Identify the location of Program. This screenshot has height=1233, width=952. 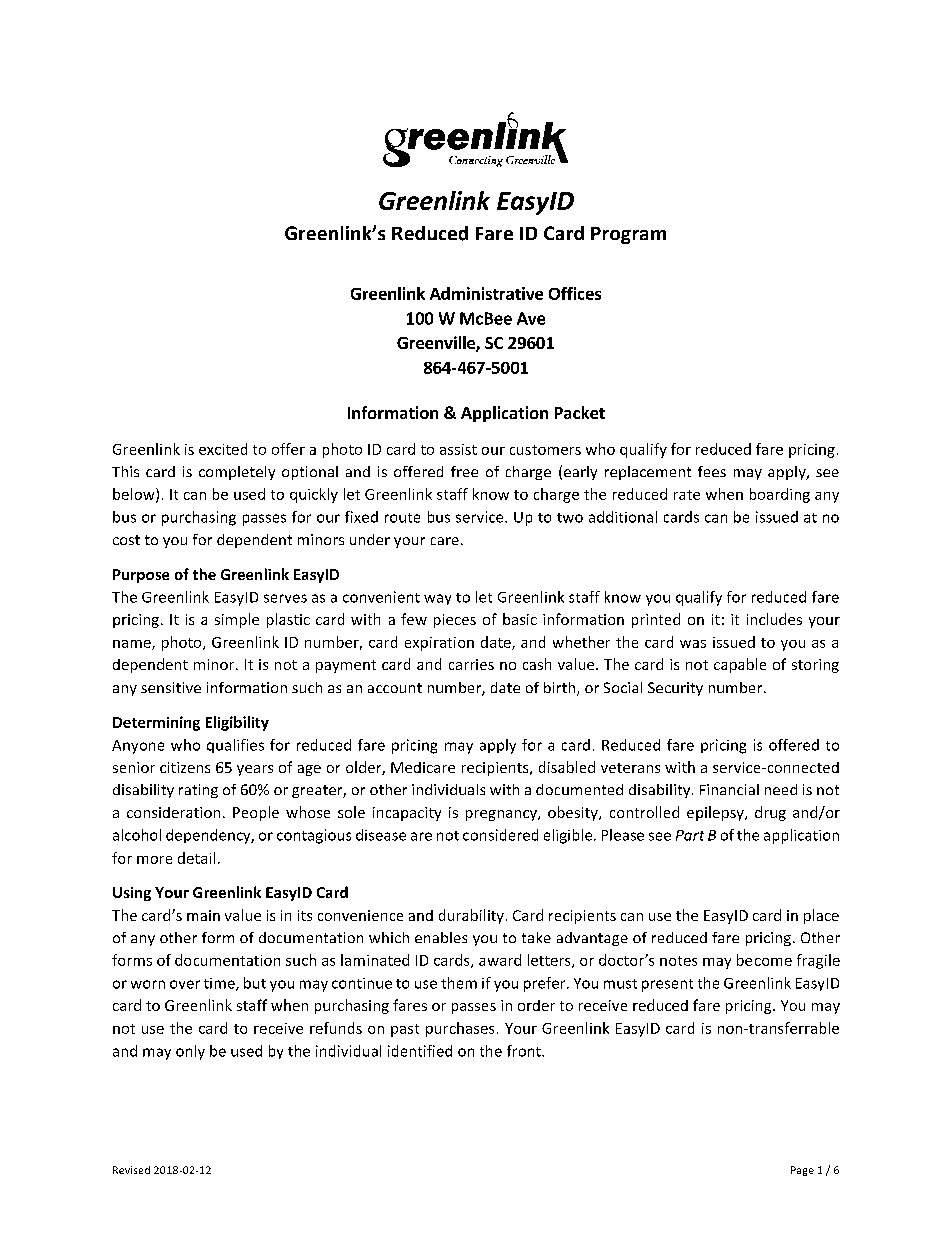
(628, 235).
